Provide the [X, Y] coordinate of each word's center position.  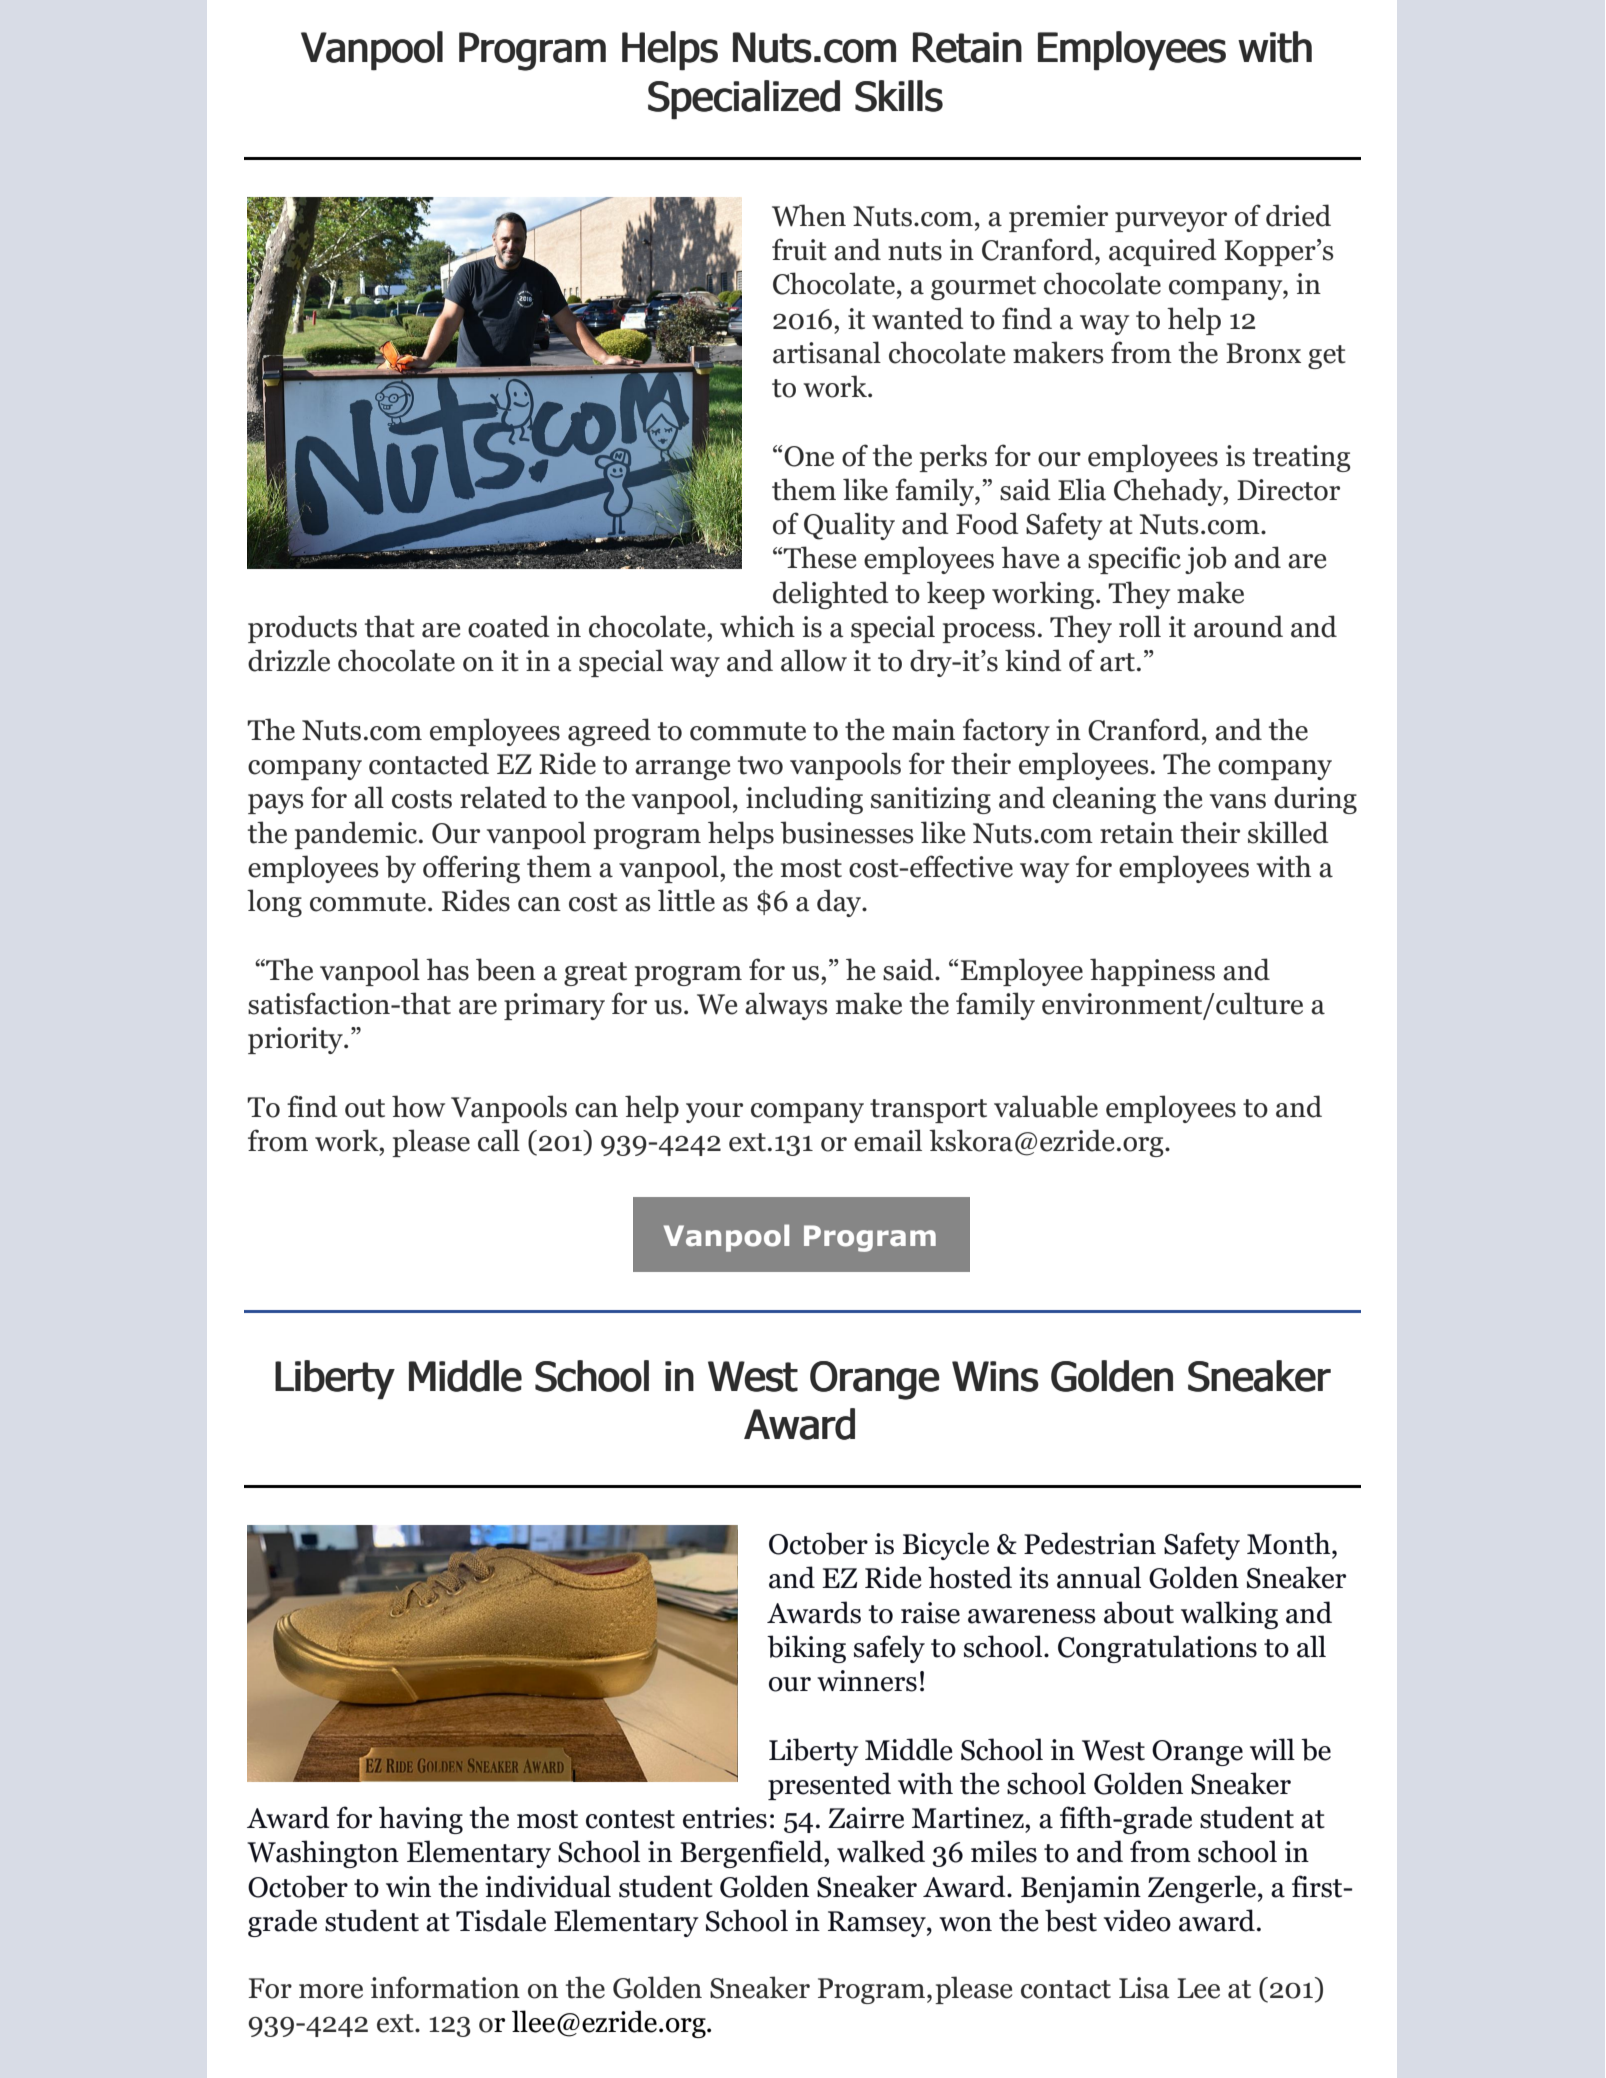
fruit [799, 249]
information [445, 1987]
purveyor [1171, 222]
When [809, 215]
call [499, 1140]
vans [1238, 801]
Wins [995, 1376]
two [760, 765]
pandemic [357, 835]
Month [1290, 1543]
